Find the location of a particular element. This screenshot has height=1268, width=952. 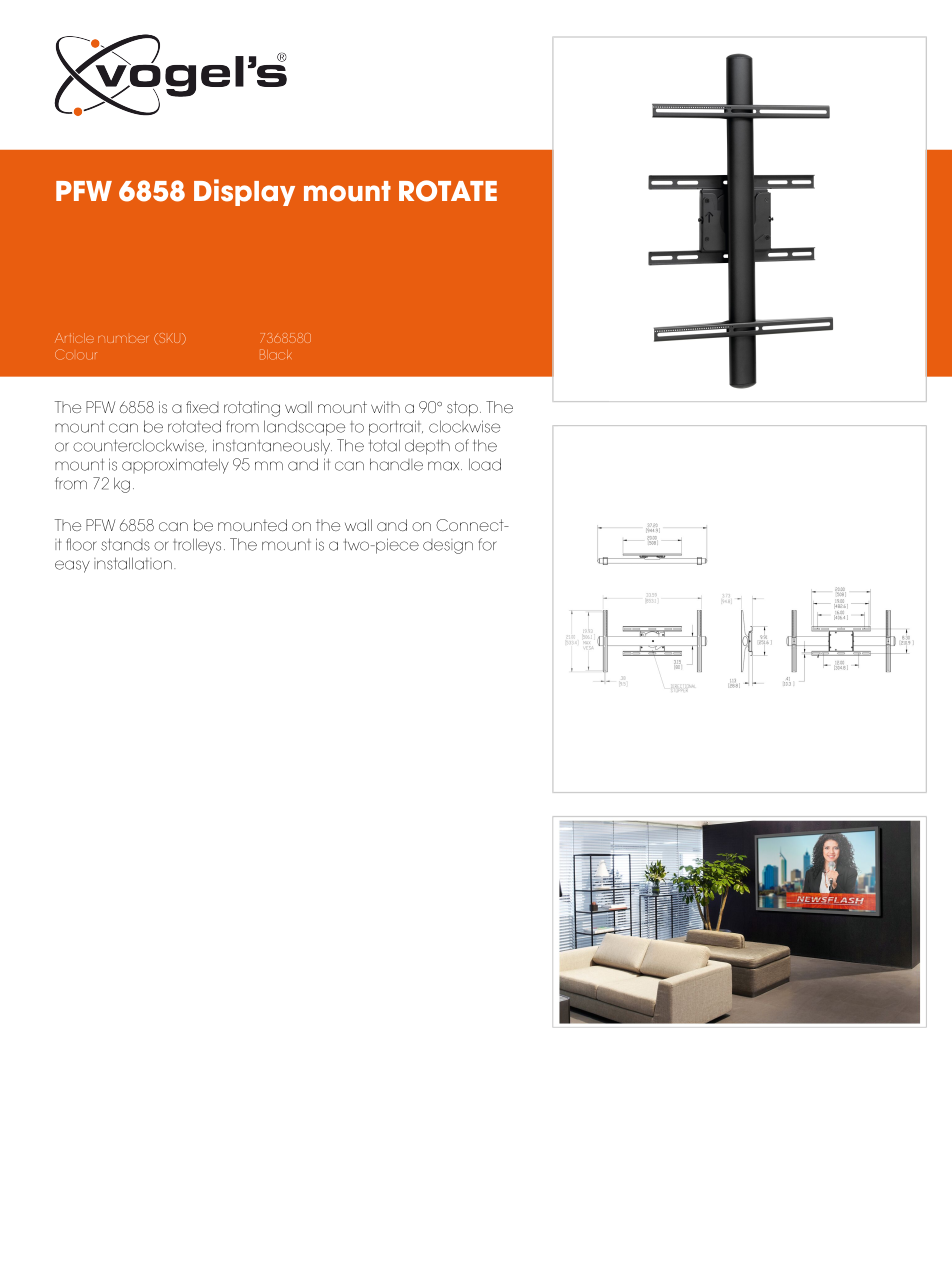

depth is located at coordinates (427, 447).
